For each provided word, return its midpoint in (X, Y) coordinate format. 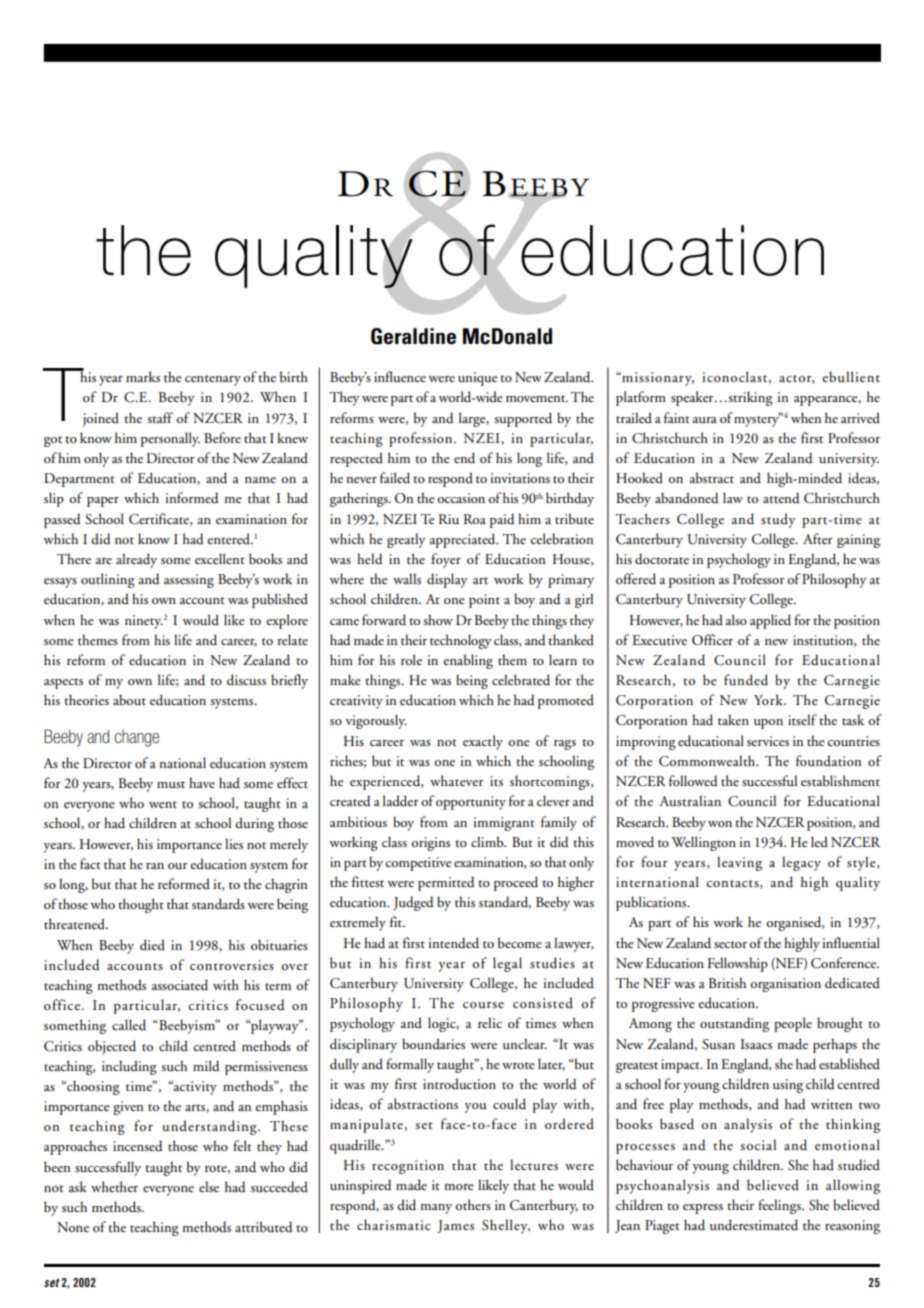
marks (143, 376)
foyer (446, 560)
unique (478, 379)
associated (180, 985)
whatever (457, 780)
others (473, 1204)
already (136, 560)
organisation (785, 985)
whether (114, 1186)
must (171, 784)
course (483, 1005)
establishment (840, 780)
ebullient (851, 376)
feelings (780, 1206)
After (818, 538)
